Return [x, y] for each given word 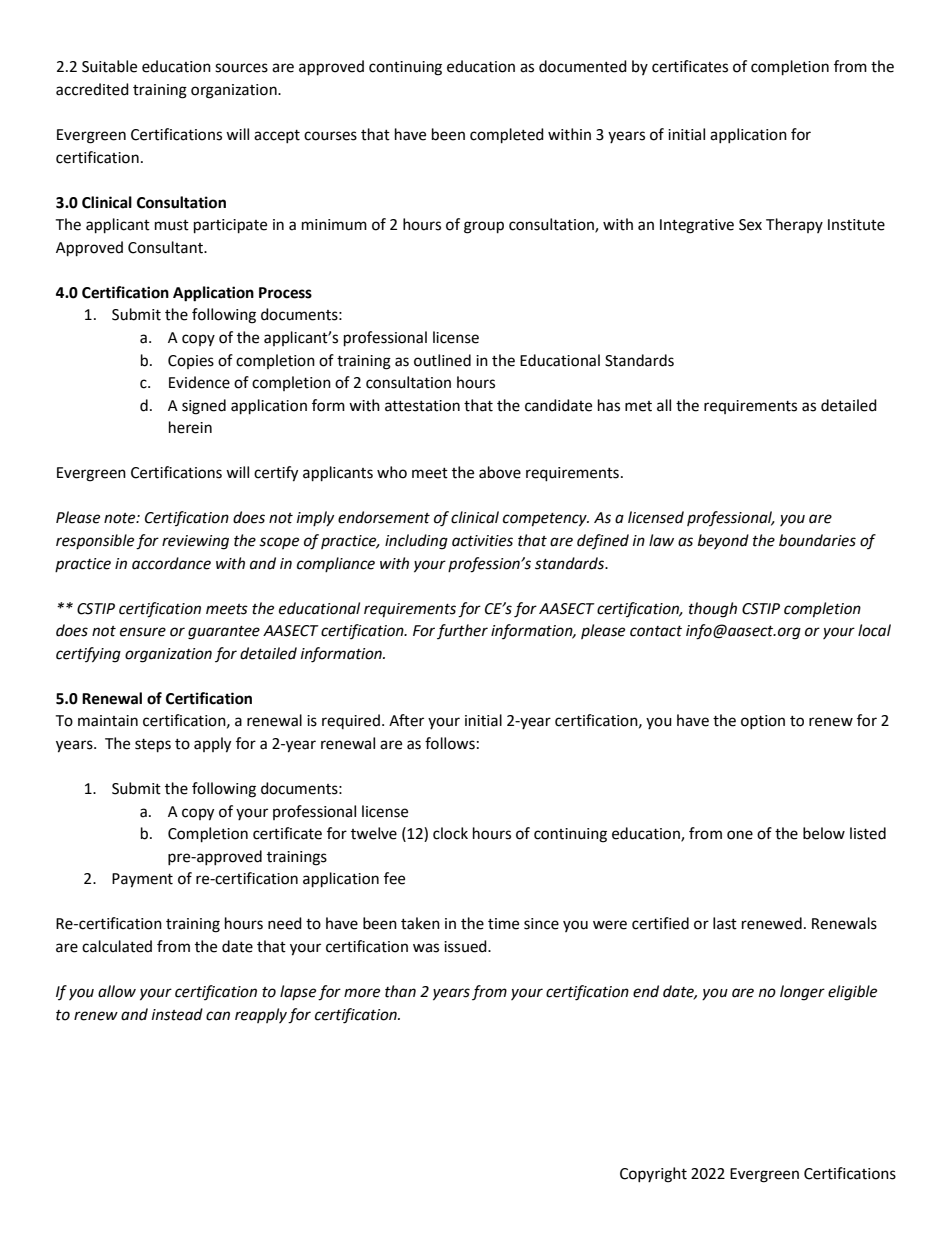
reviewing [195, 542]
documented [583, 66]
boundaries [817, 540]
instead [177, 1014]
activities [482, 541]
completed [507, 136]
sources [241, 68]
